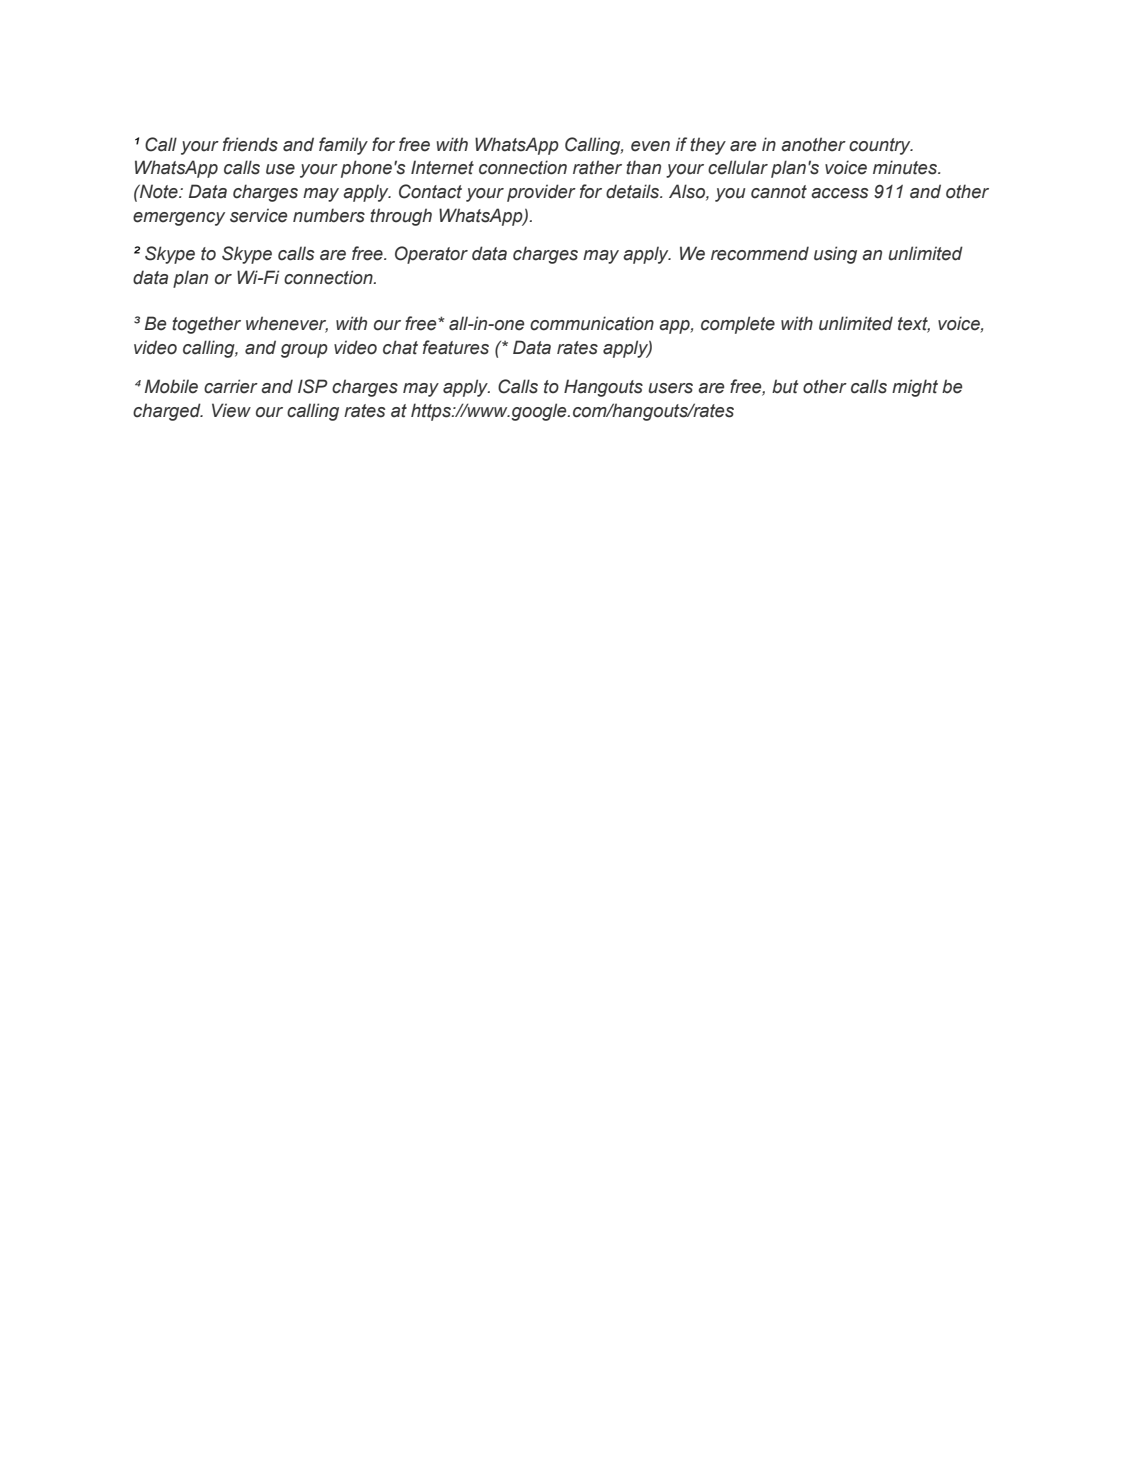 This screenshot has width=1130, height=1462. I want to click on Operator, so click(431, 255).
